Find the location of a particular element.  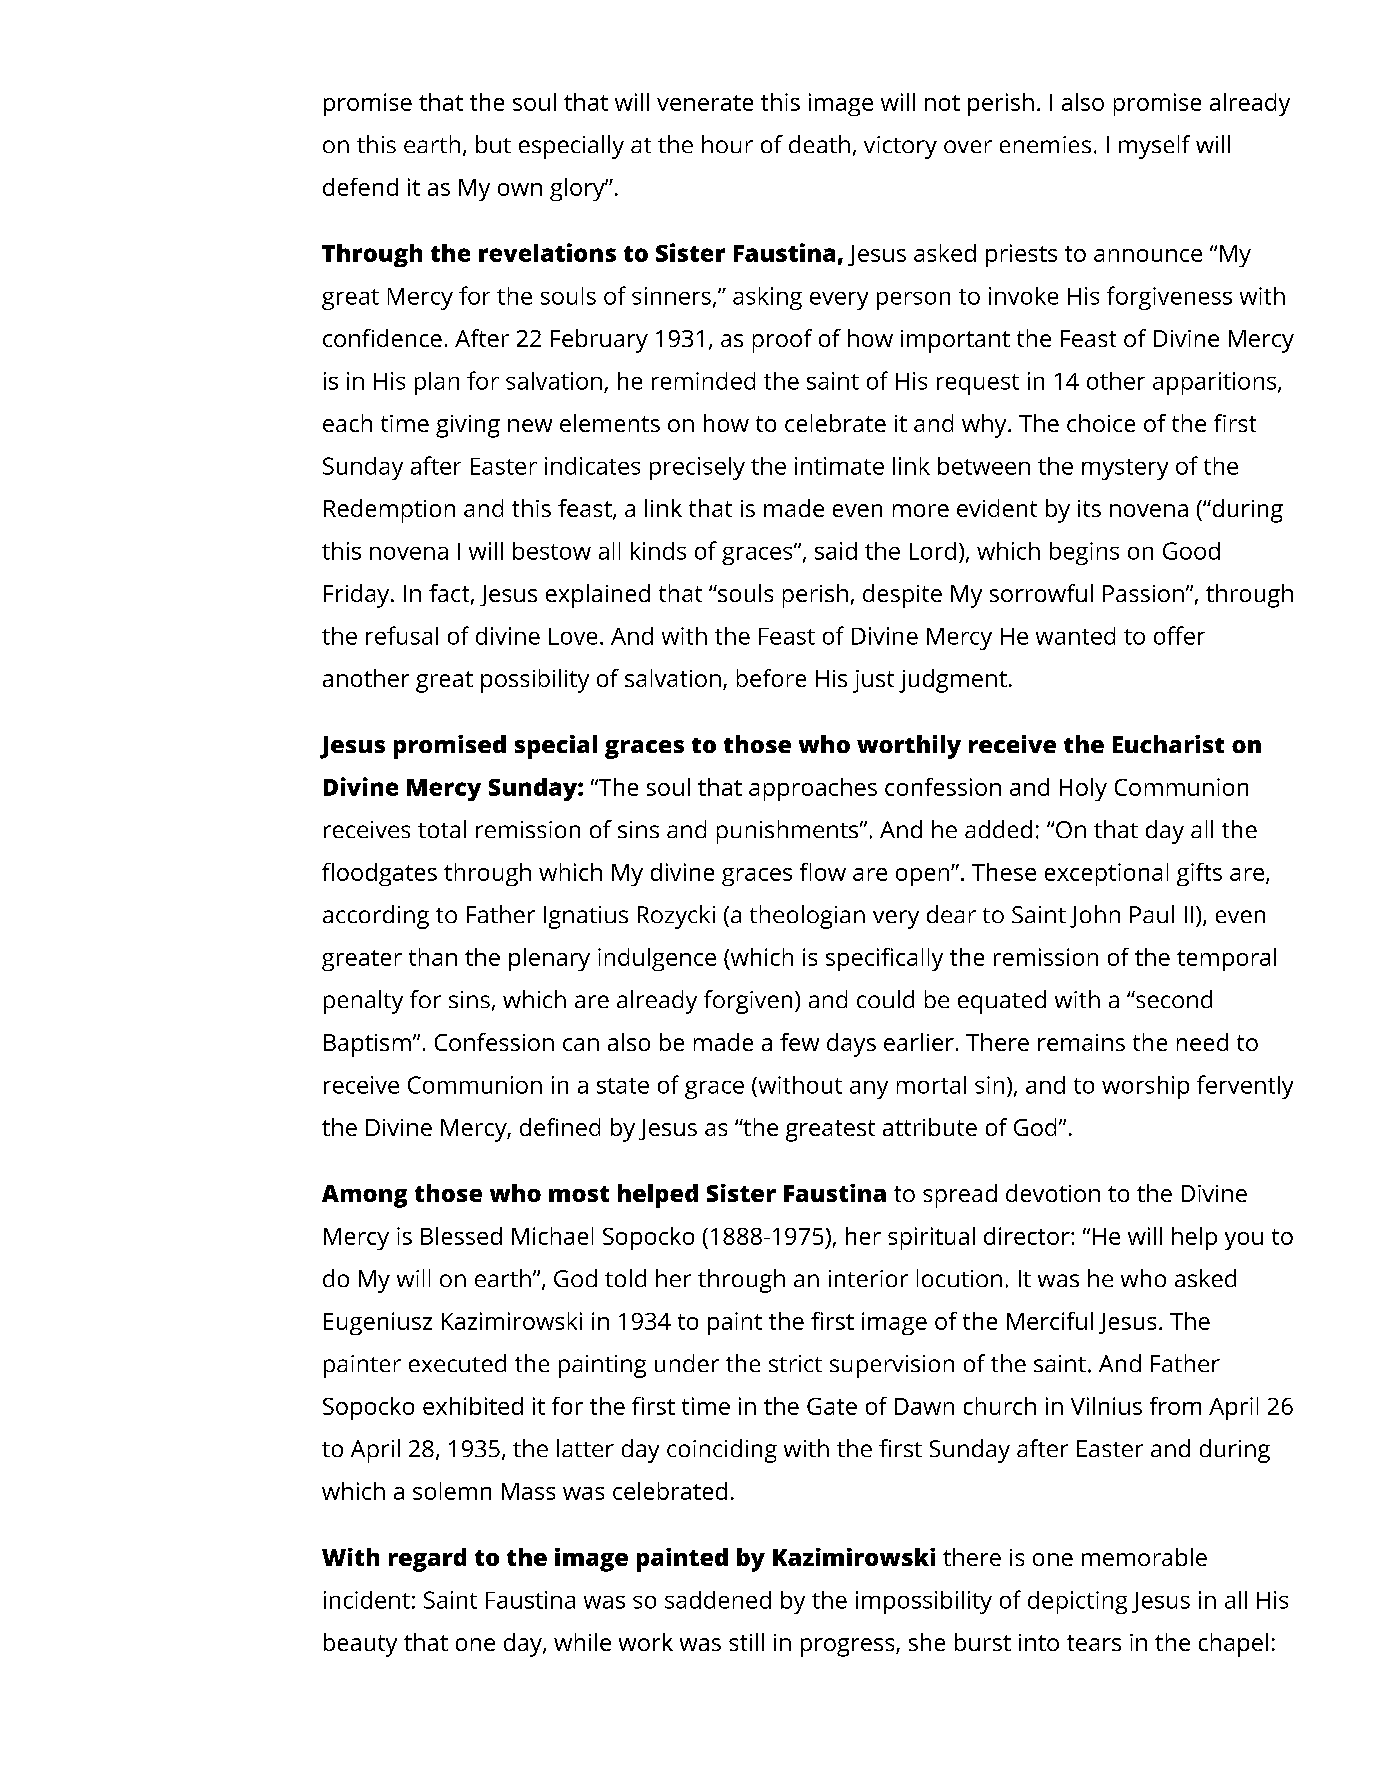

worship is located at coordinates (1145, 1087).
